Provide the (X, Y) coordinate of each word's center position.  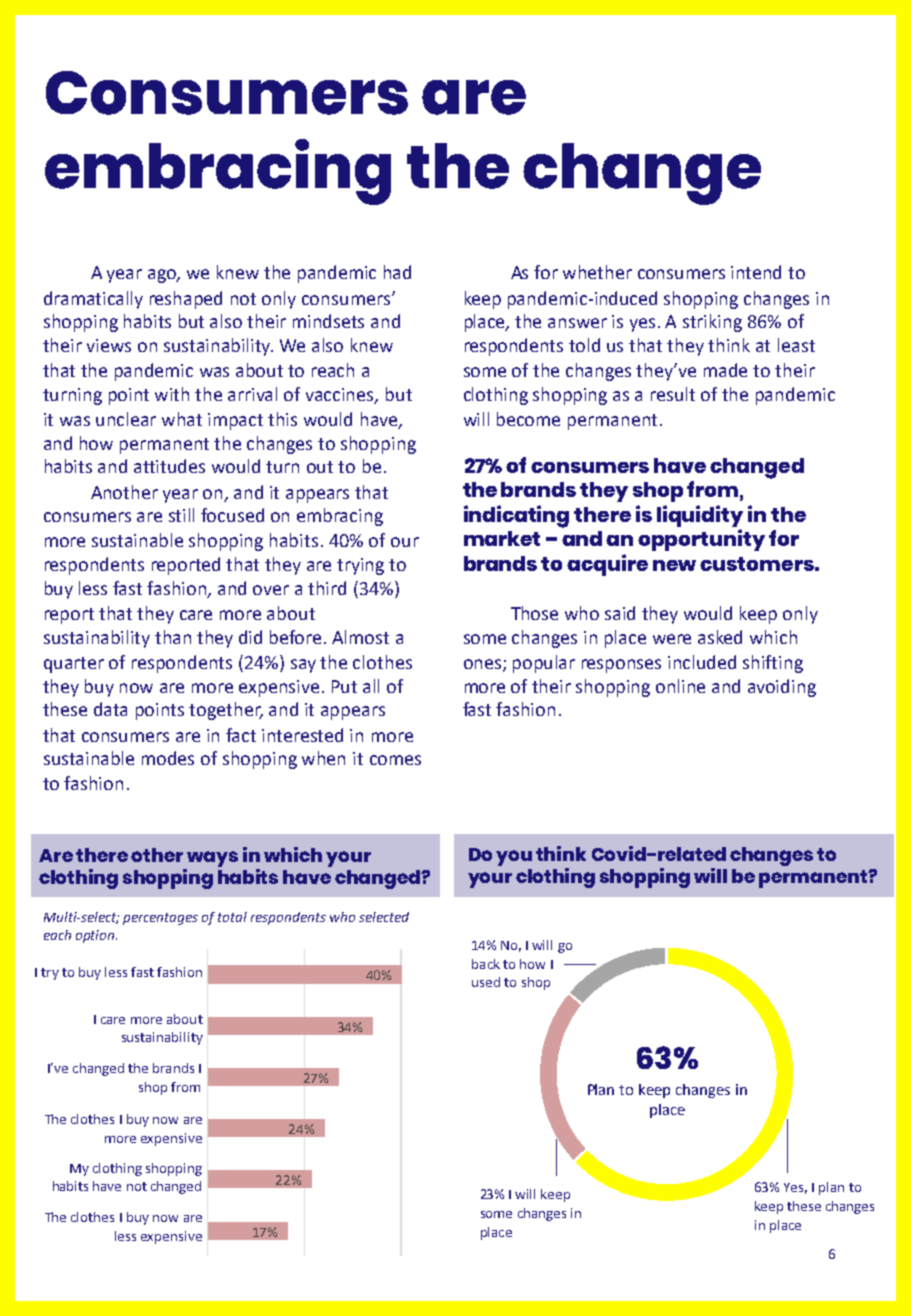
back (486, 964)
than (173, 637)
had (397, 272)
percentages (160, 919)
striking (712, 323)
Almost (360, 637)
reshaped (186, 300)
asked (720, 637)
